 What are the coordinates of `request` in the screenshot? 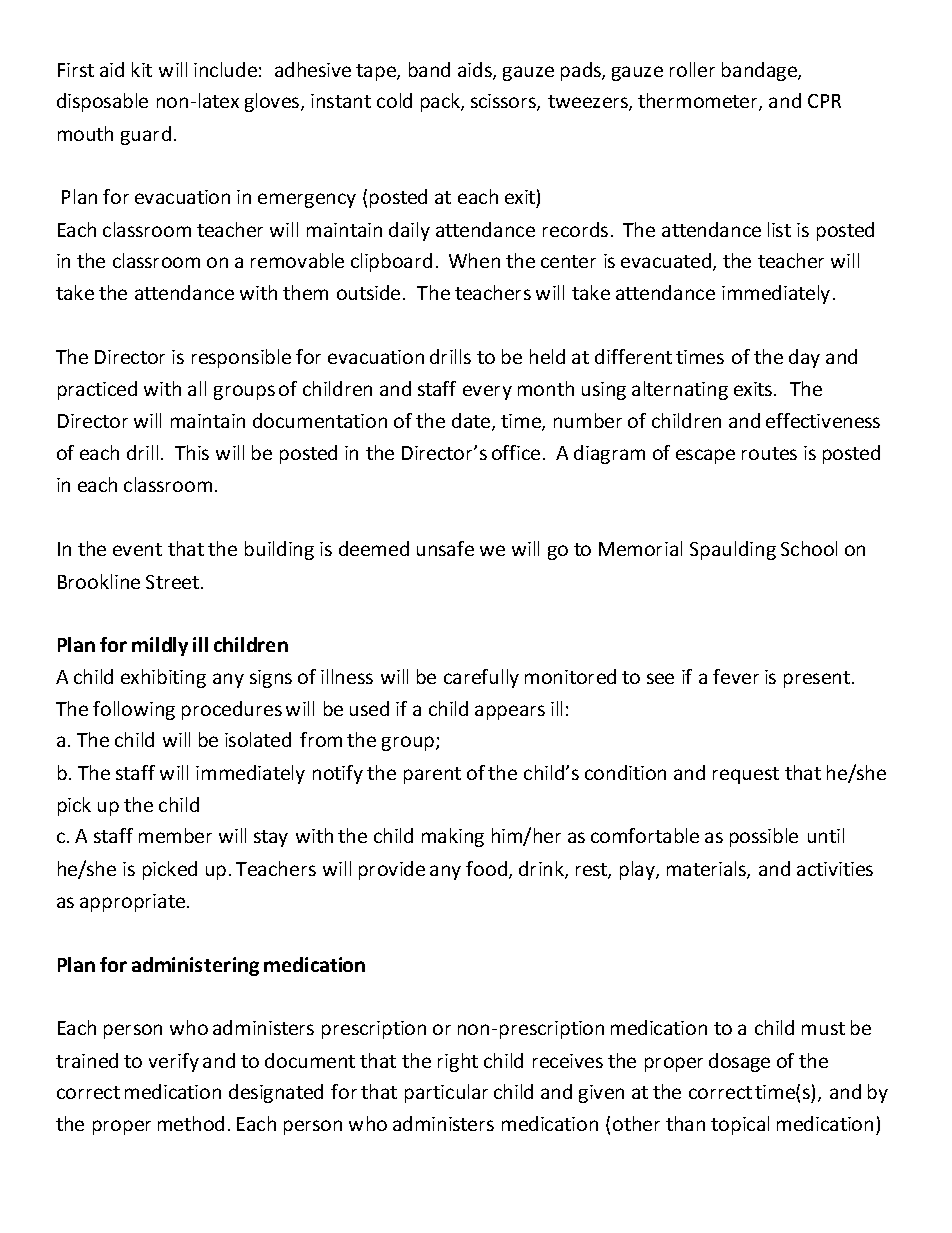 It's located at (746, 775).
